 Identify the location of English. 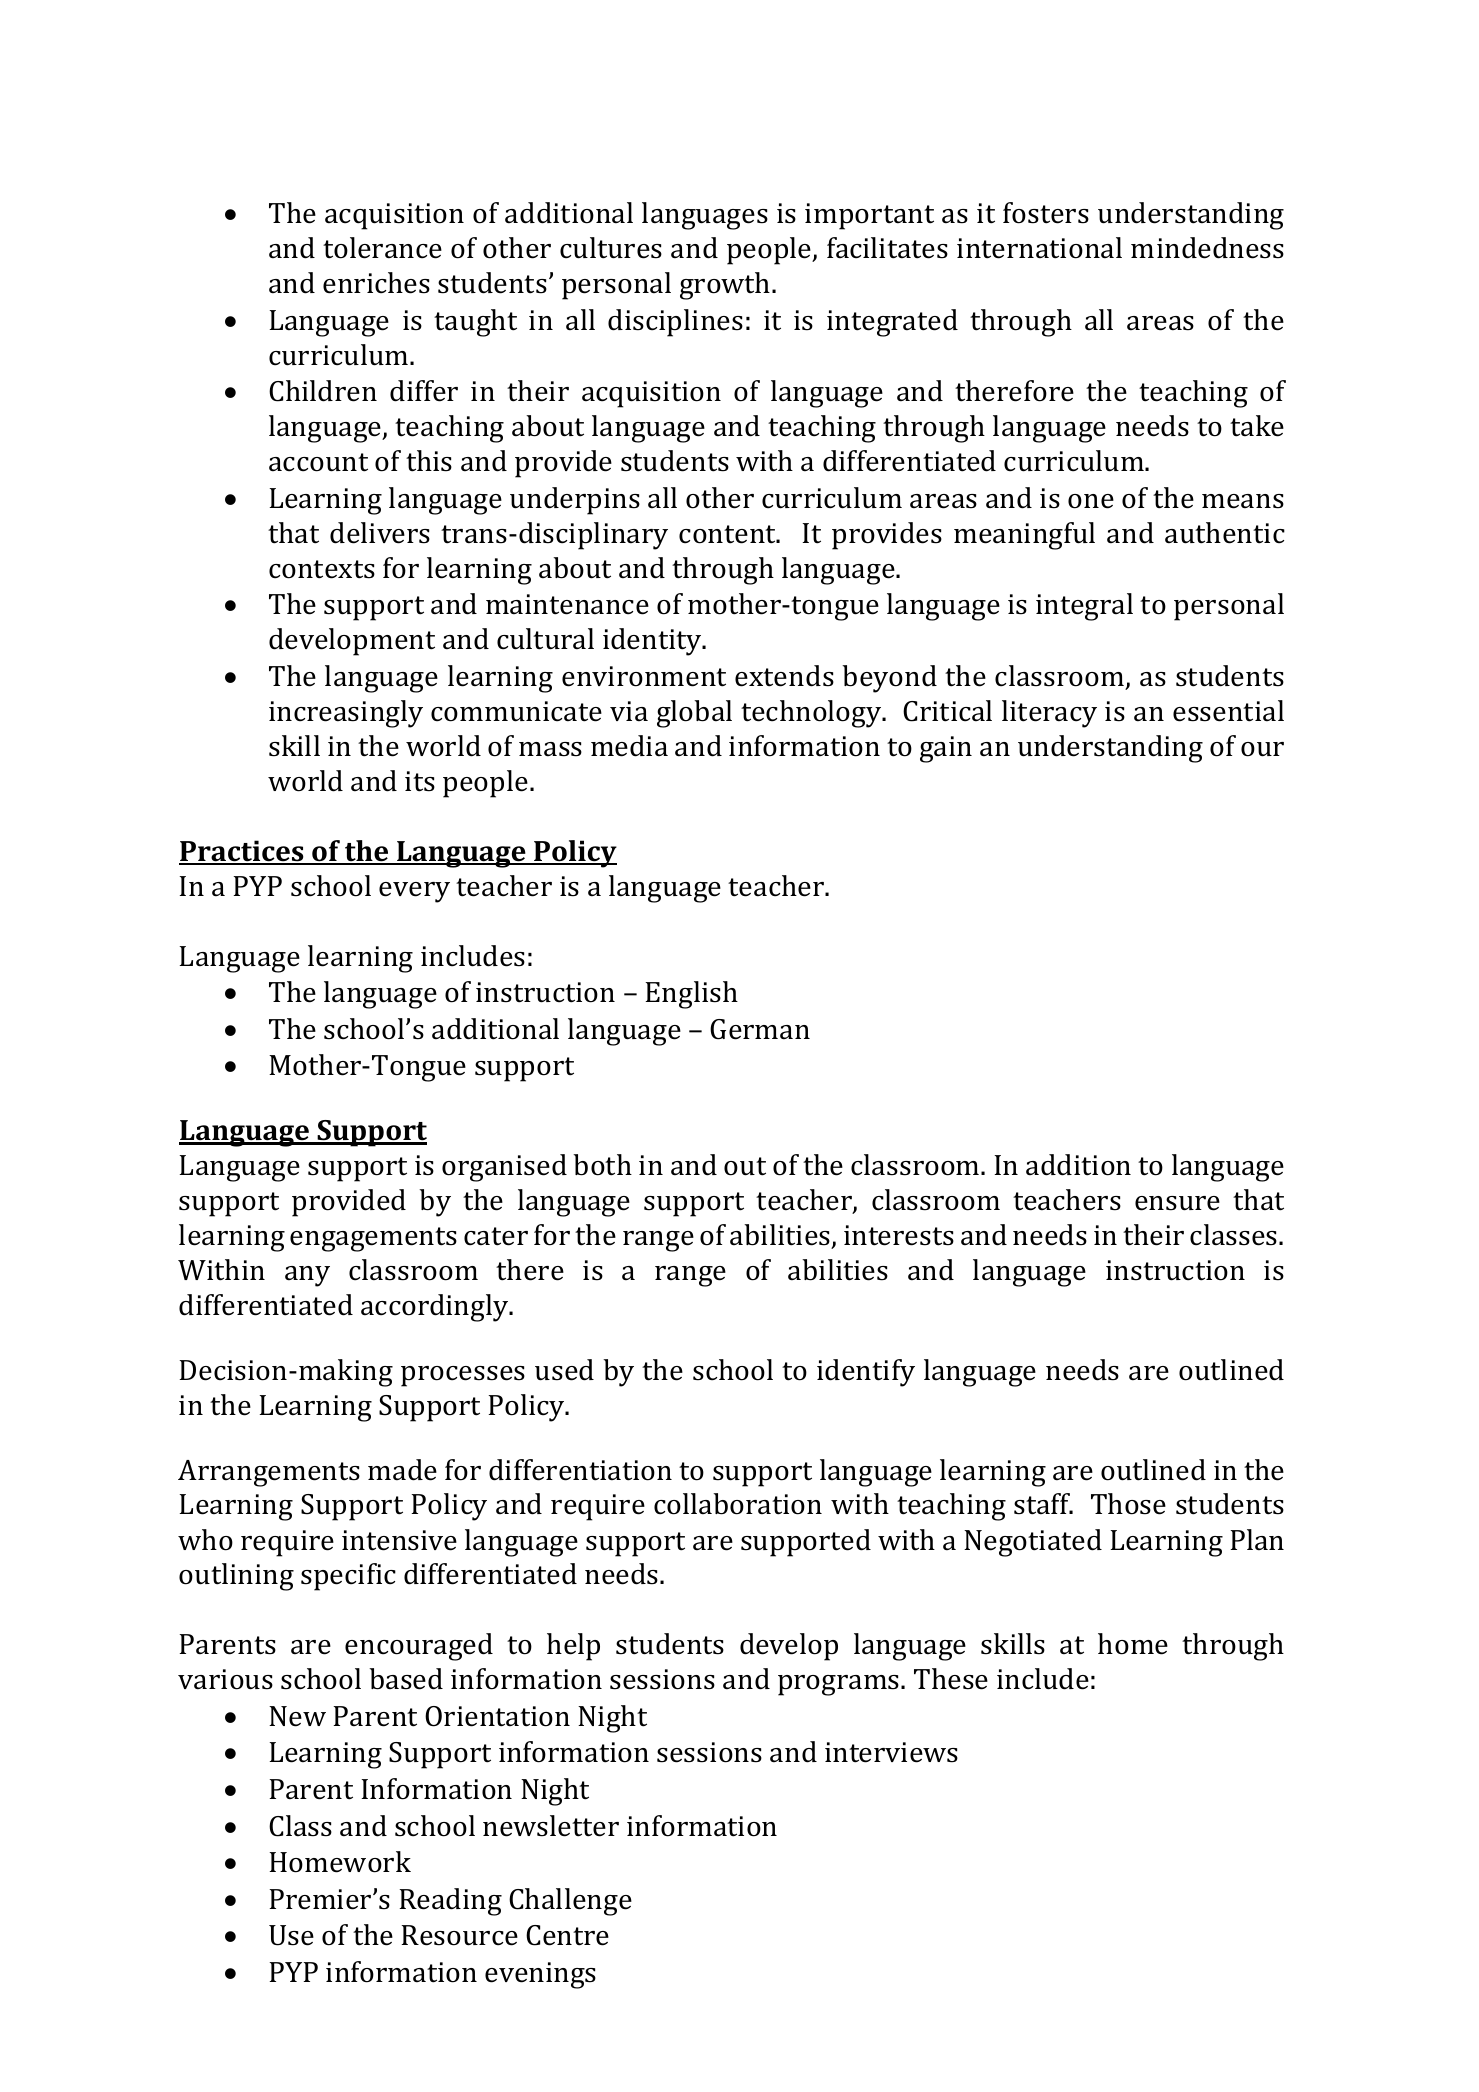
(692, 995).
